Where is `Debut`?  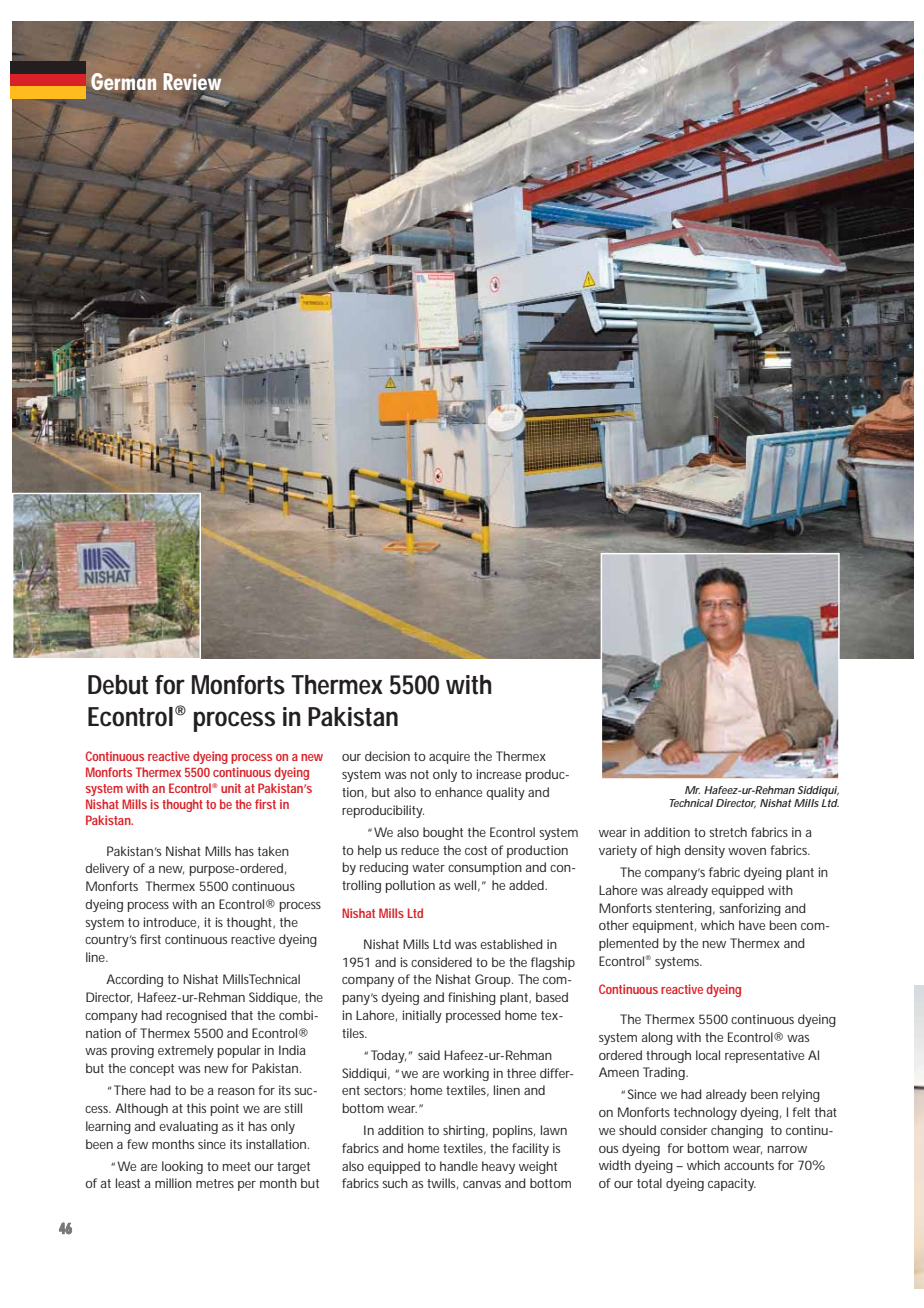
Debut is located at coordinates (118, 685).
